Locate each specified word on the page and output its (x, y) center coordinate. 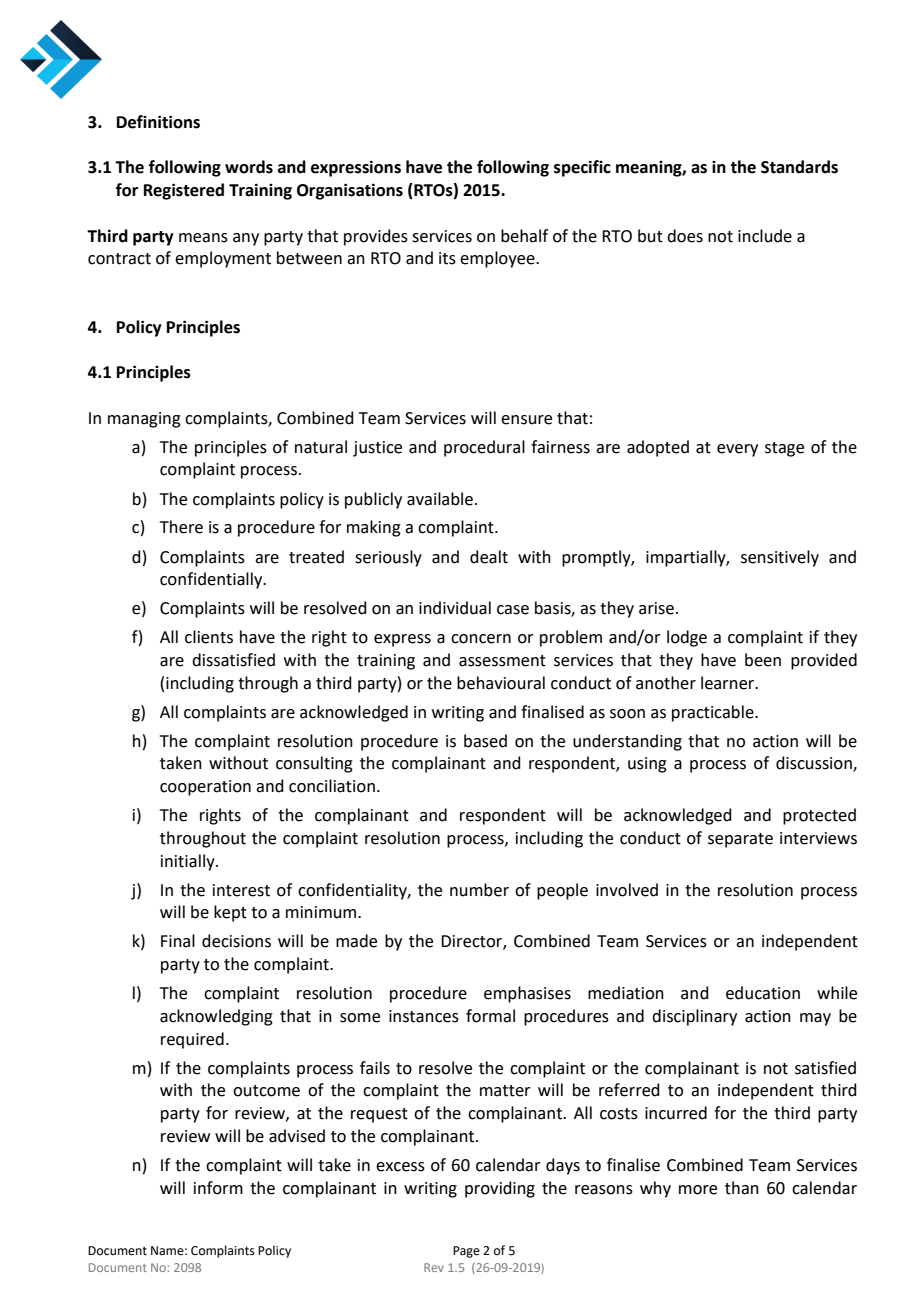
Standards (799, 167)
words (249, 167)
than (742, 1188)
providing (500, 1189)
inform (218, 1188)
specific (582, 168)
